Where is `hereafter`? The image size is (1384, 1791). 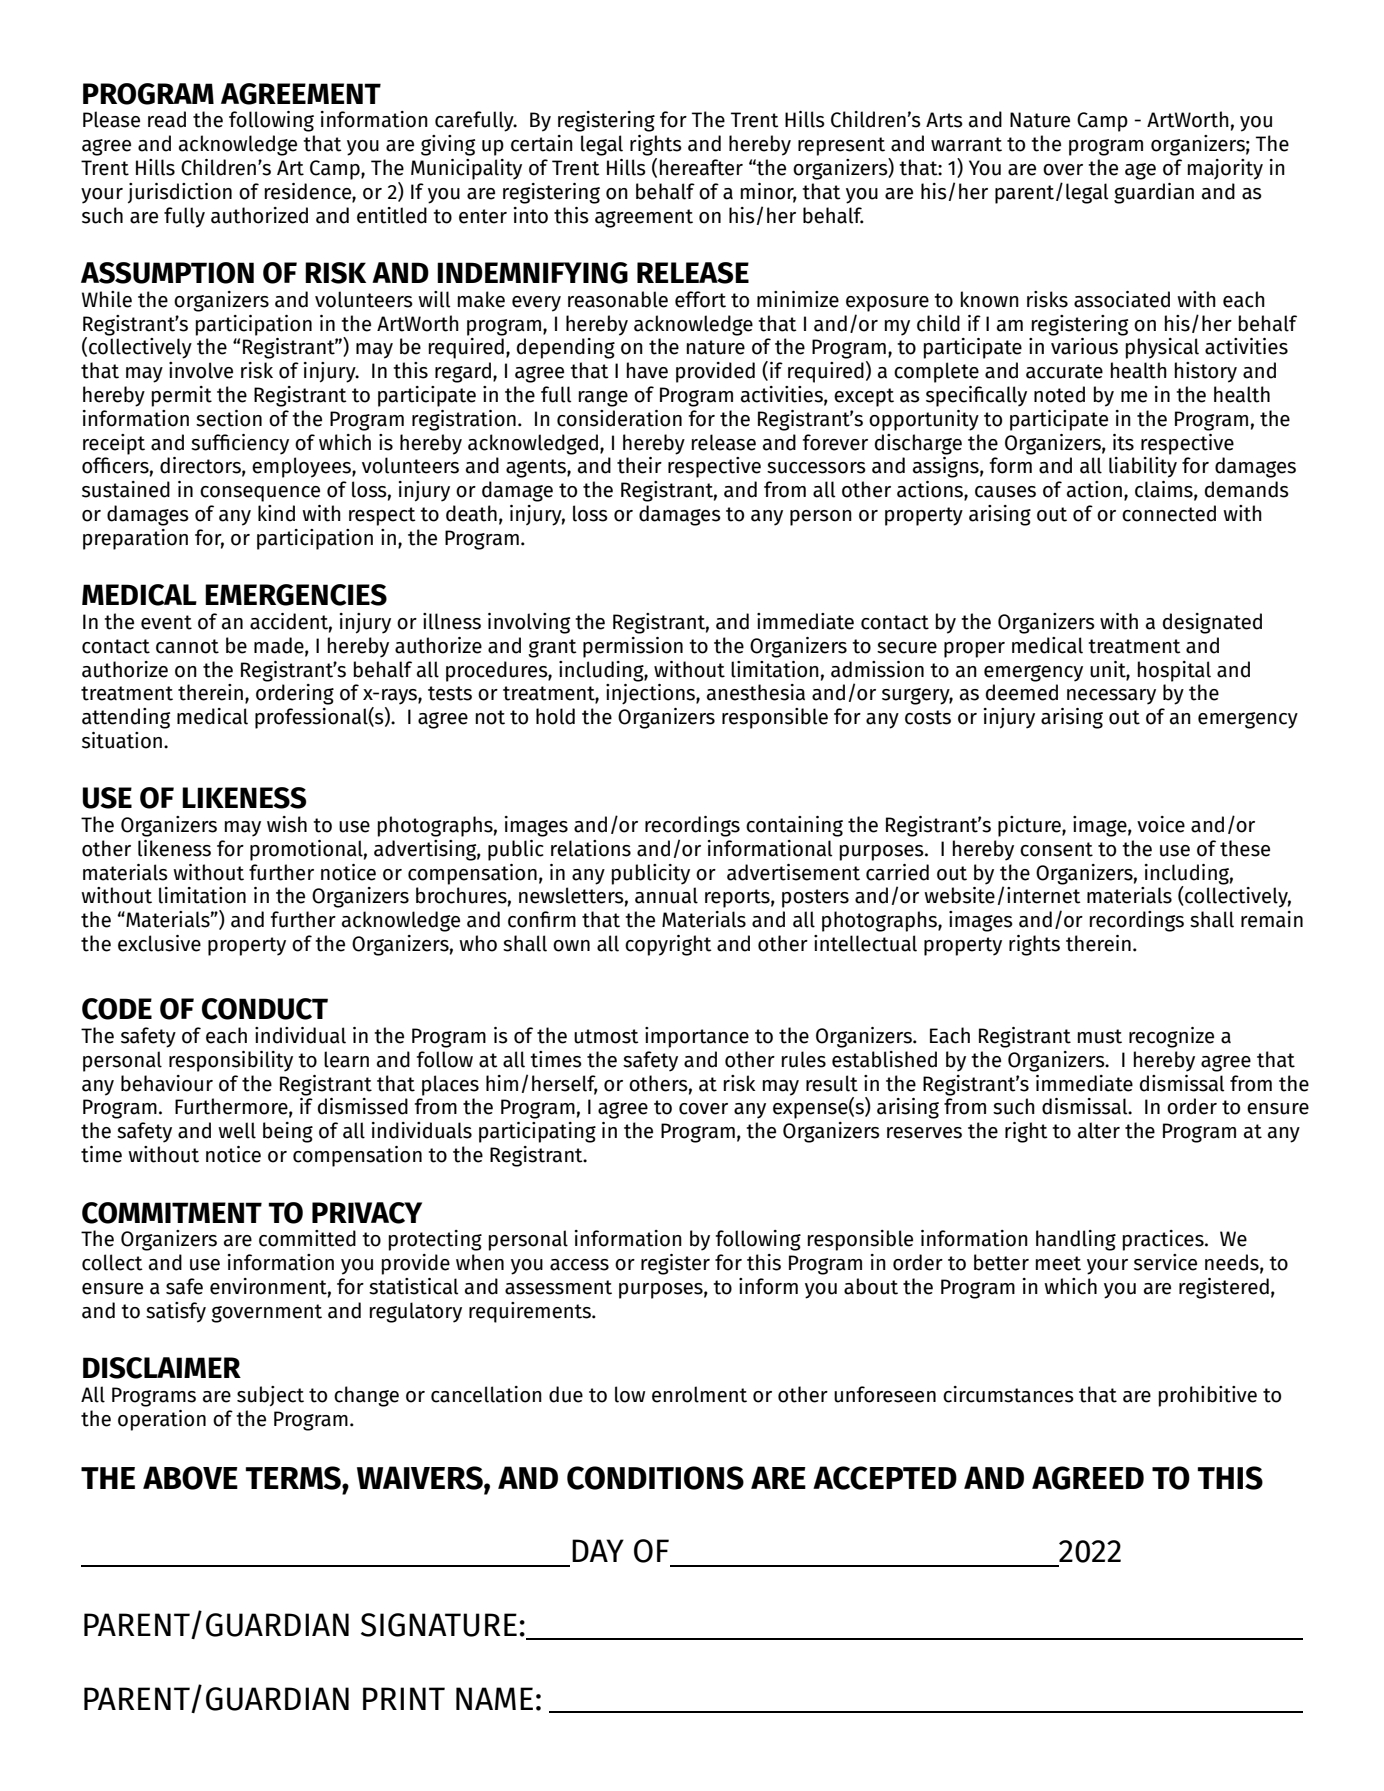 hereafter is located at coordinates (701, 167).
